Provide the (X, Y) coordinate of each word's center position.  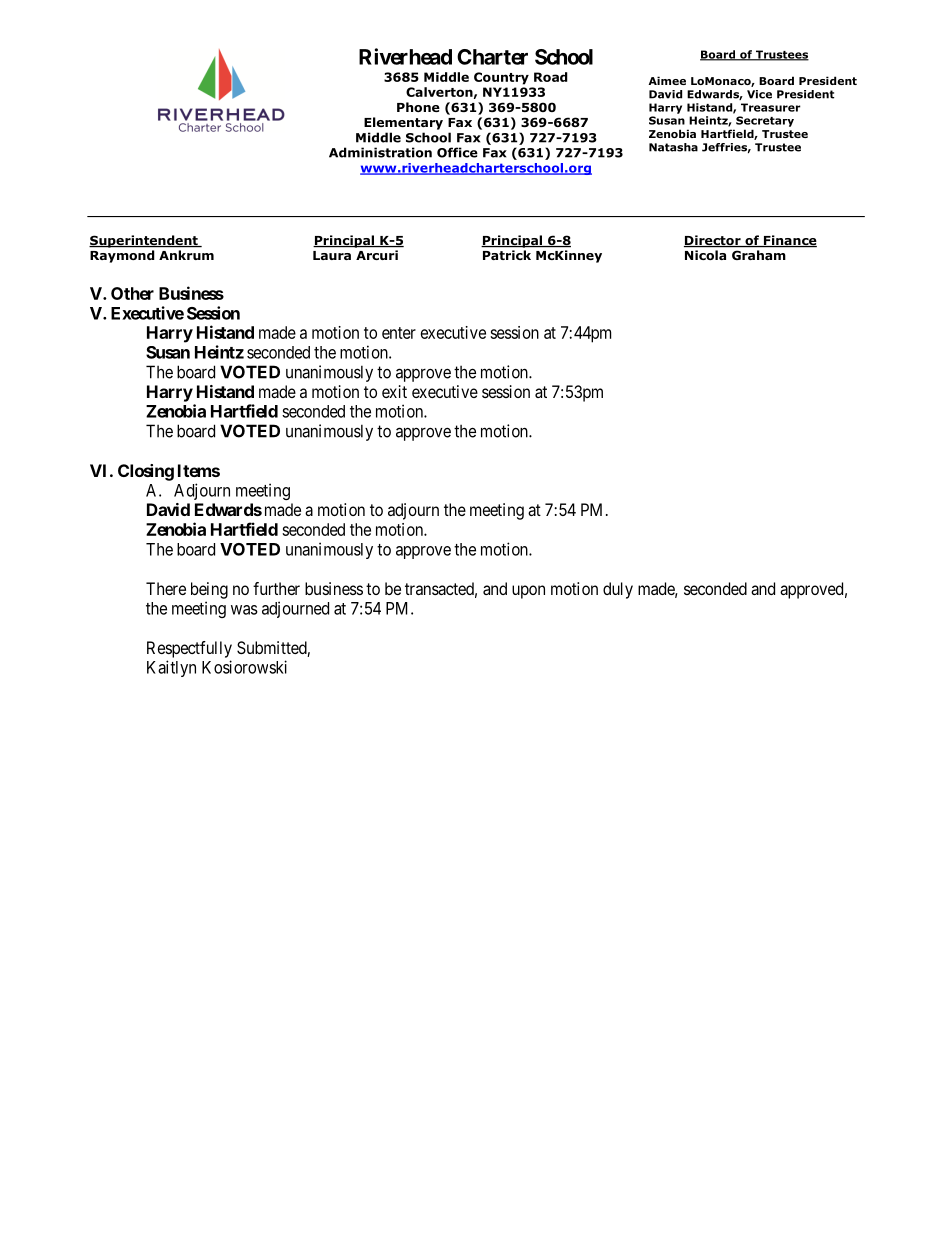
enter (399, 333)
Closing (146, 472)
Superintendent (144, 241)
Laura (332, 255)
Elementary (403, 123)
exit (394, 391)
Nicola (705, 255)
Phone (418, 107)
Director (713, 241)
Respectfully (189, 649)
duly (618, 590)
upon (528, 592)
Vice (759, 94)
